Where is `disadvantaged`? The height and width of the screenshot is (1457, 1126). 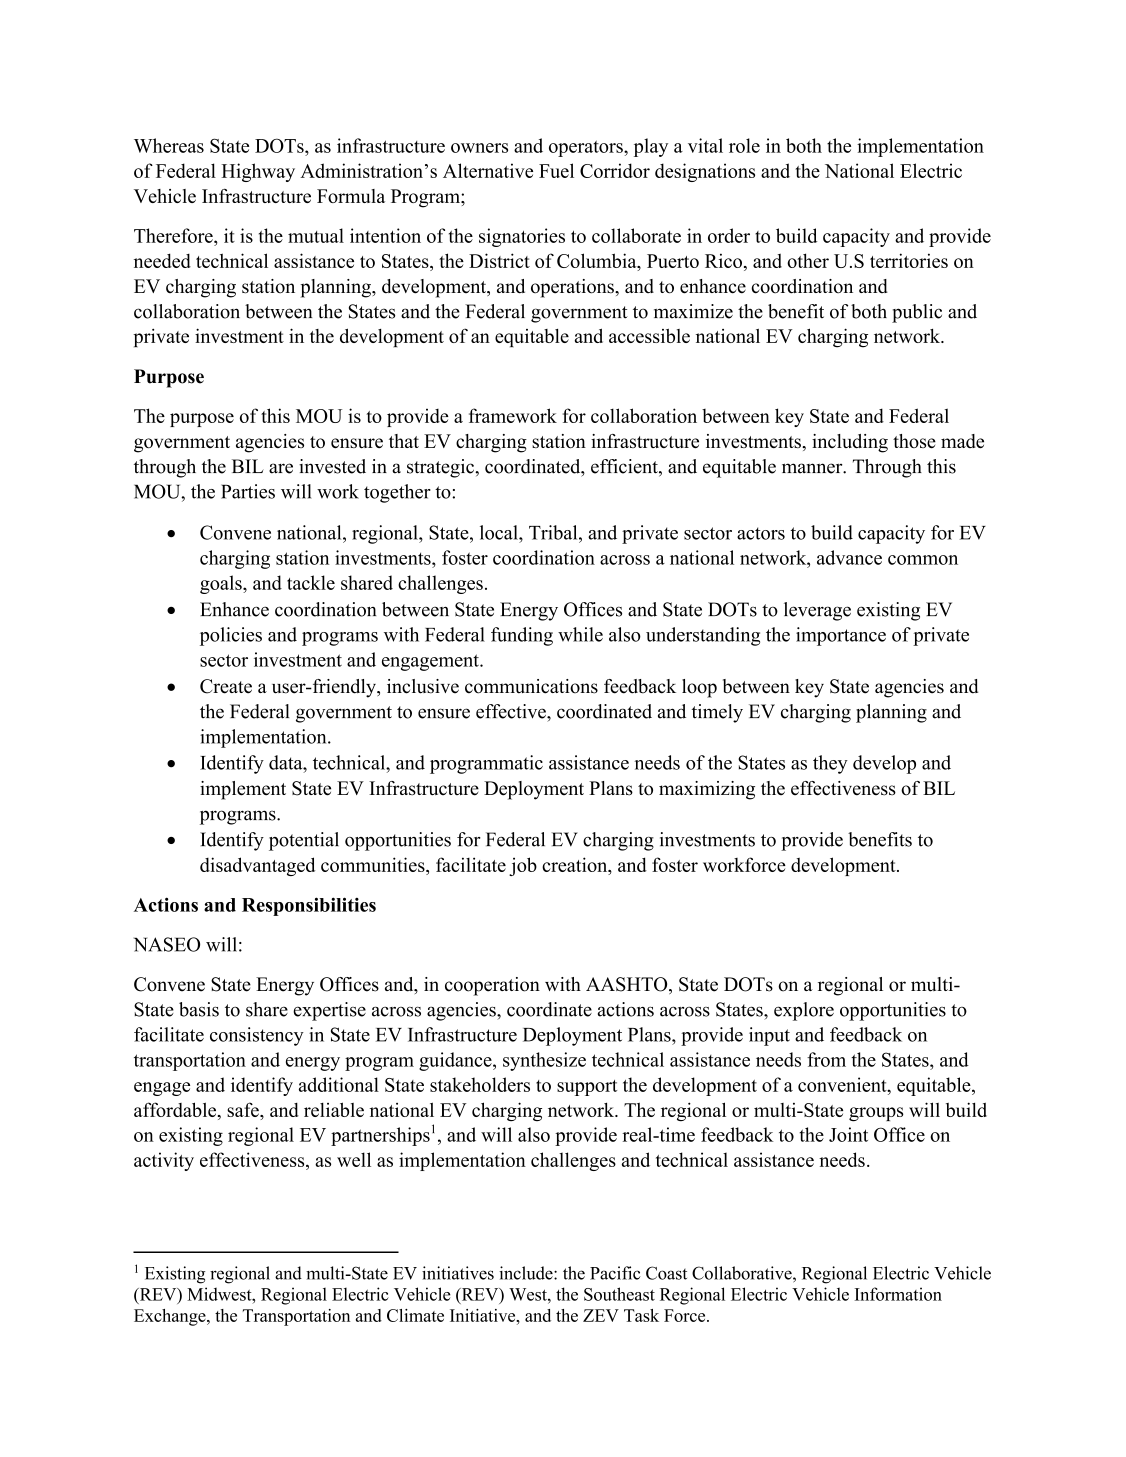
disadvantaged is located at coordinates (257, 866).
